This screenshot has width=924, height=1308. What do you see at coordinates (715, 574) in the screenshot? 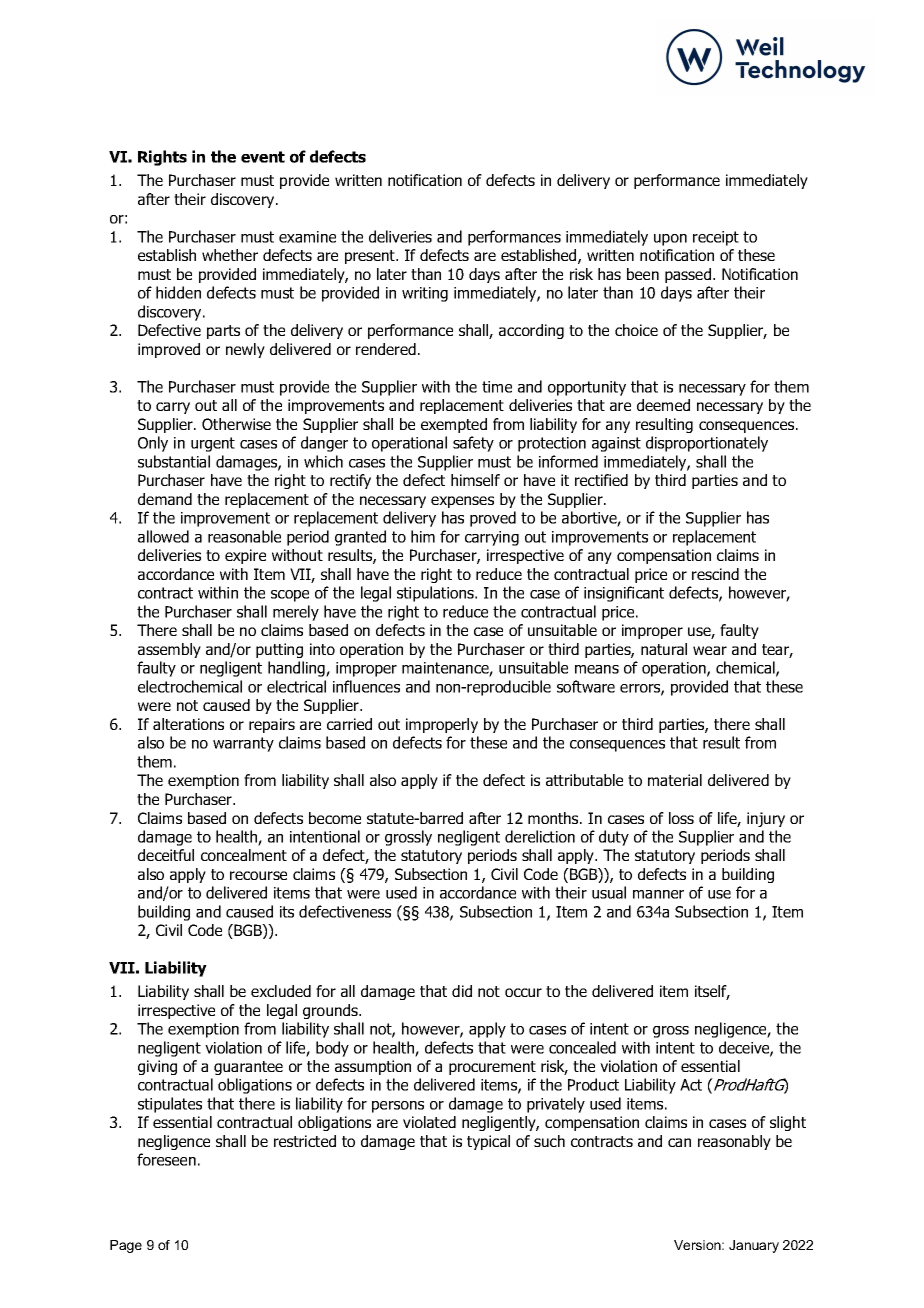
I see `rescind` at bounding box center [715, 574].
